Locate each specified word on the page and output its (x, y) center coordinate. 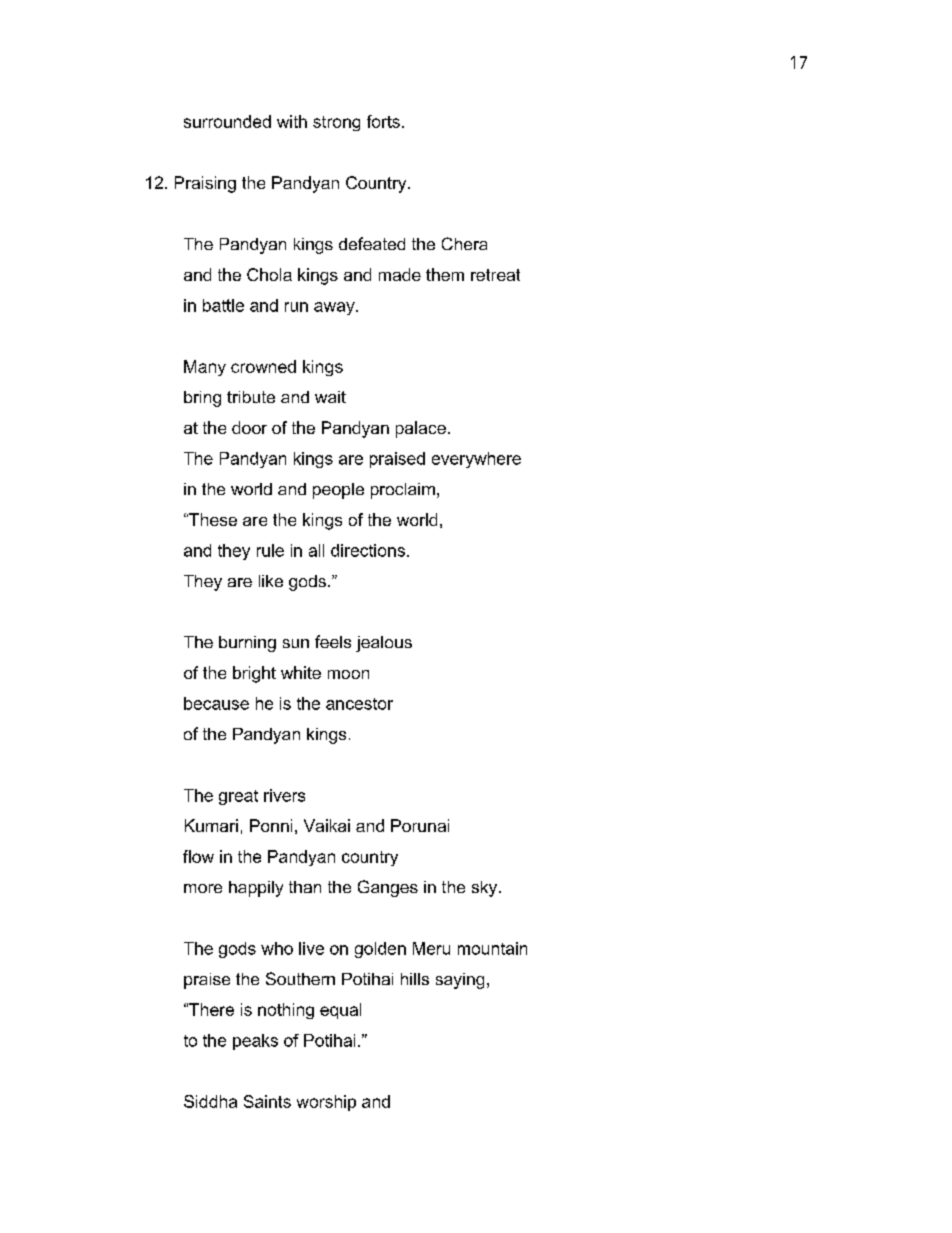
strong (336, 123)
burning (247, 644)
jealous (384, 644)
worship (326, 1103)
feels (333, 641)
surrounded (227, 121)
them (445, 274)
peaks (255, 1042)
